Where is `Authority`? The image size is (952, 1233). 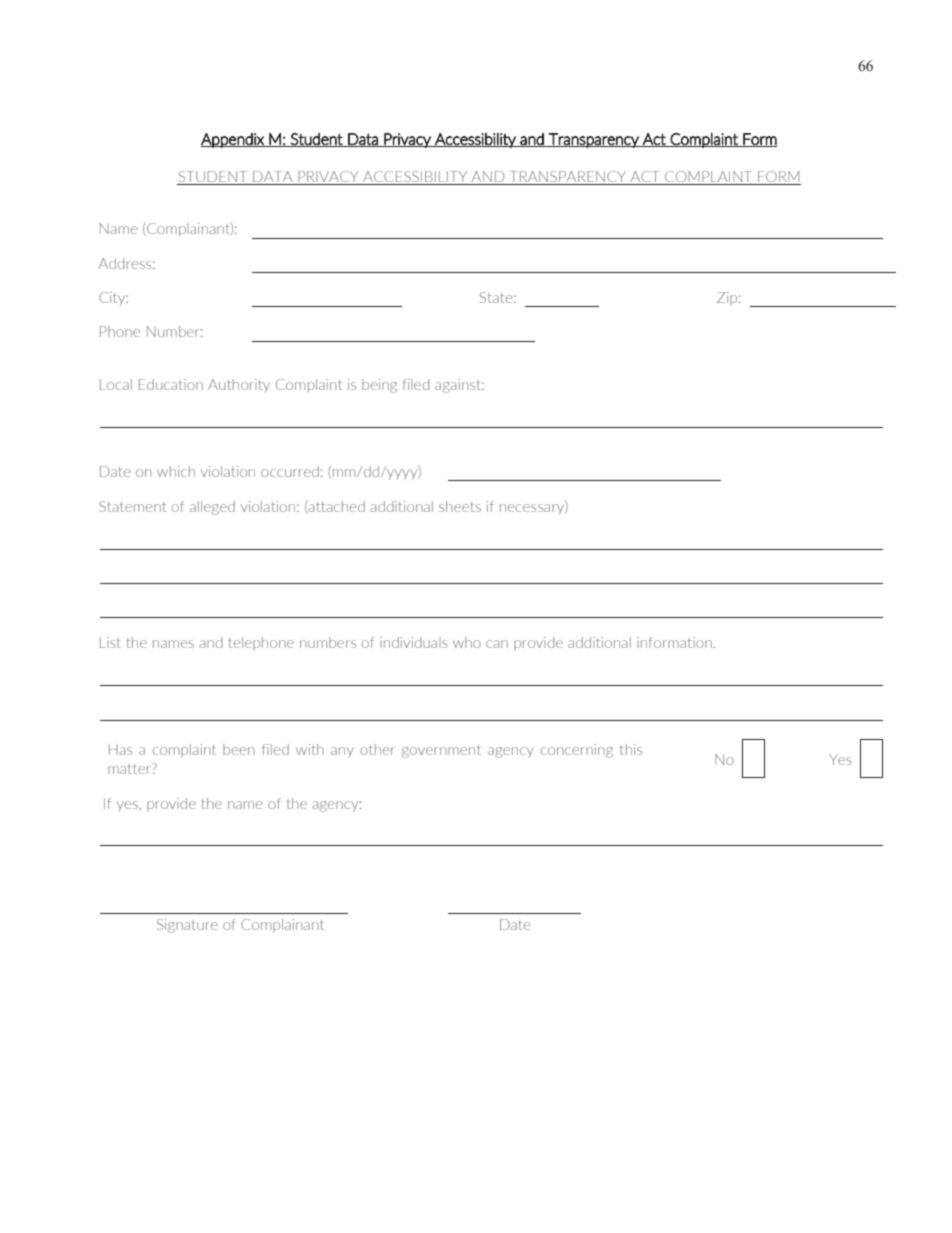
Authority is located at coordinates (239, 386).
